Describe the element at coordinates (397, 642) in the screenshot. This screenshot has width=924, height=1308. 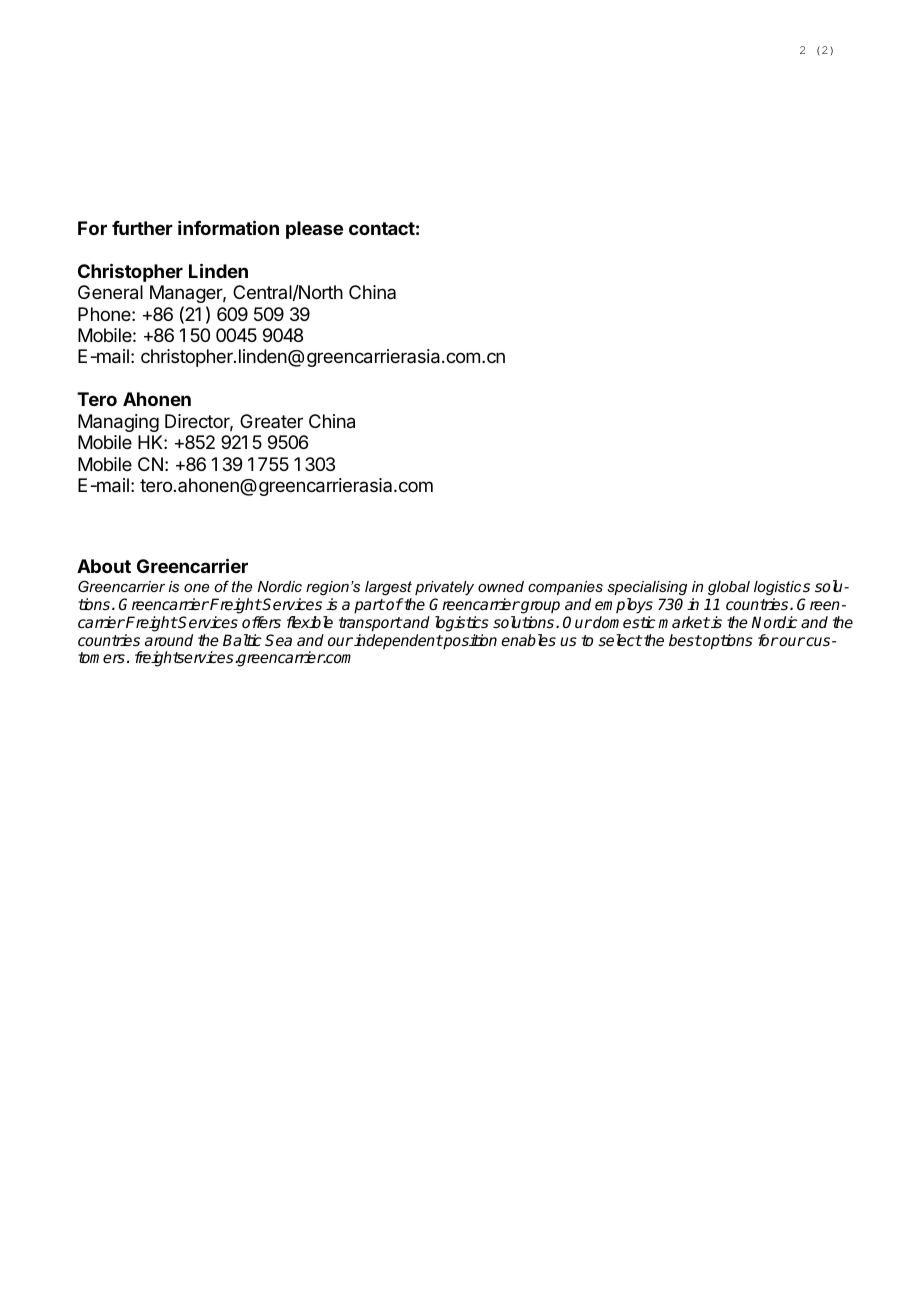
I see `independent` at that location.
